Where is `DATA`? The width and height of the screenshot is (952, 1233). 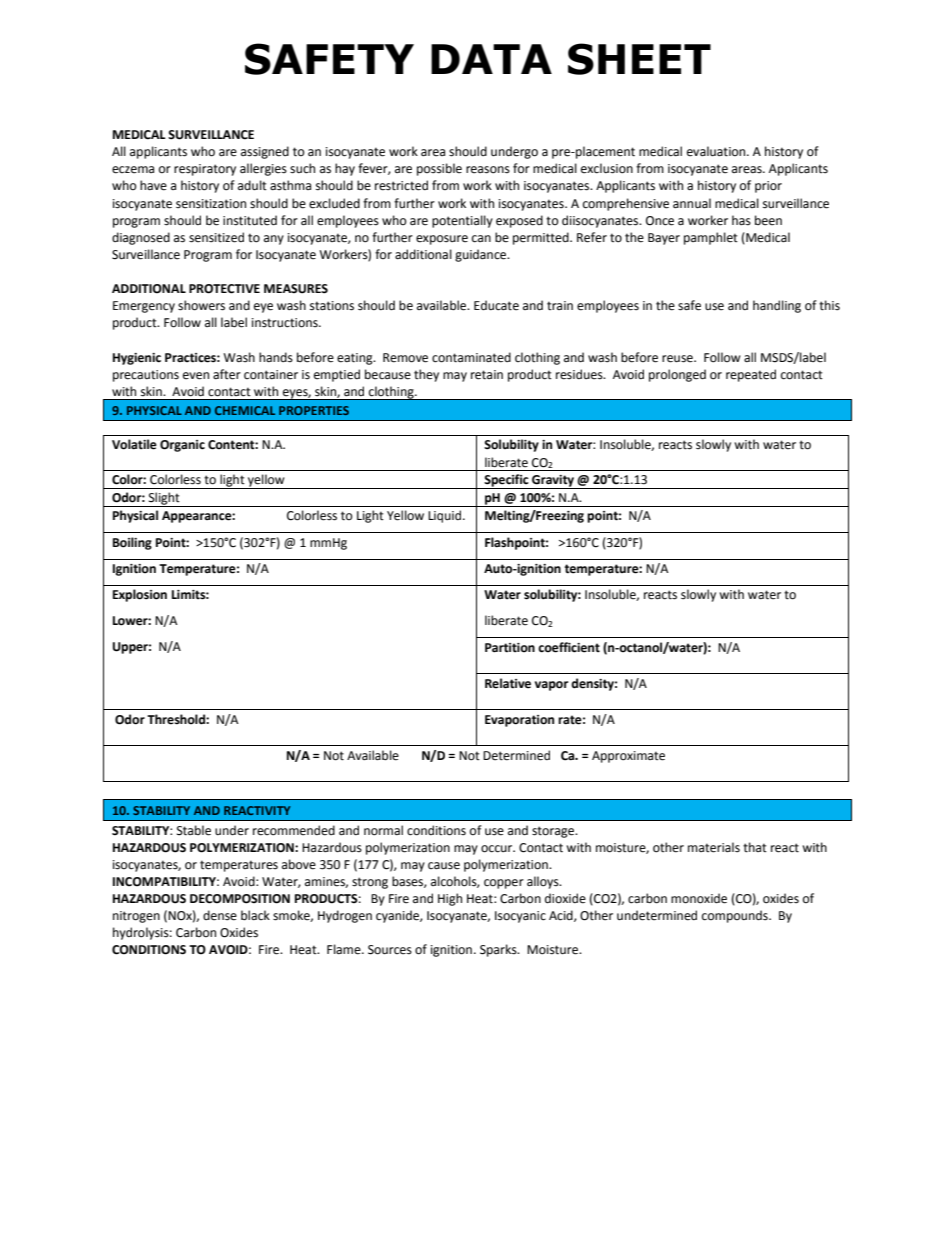 DATA is located at coordinates (491, 59).
